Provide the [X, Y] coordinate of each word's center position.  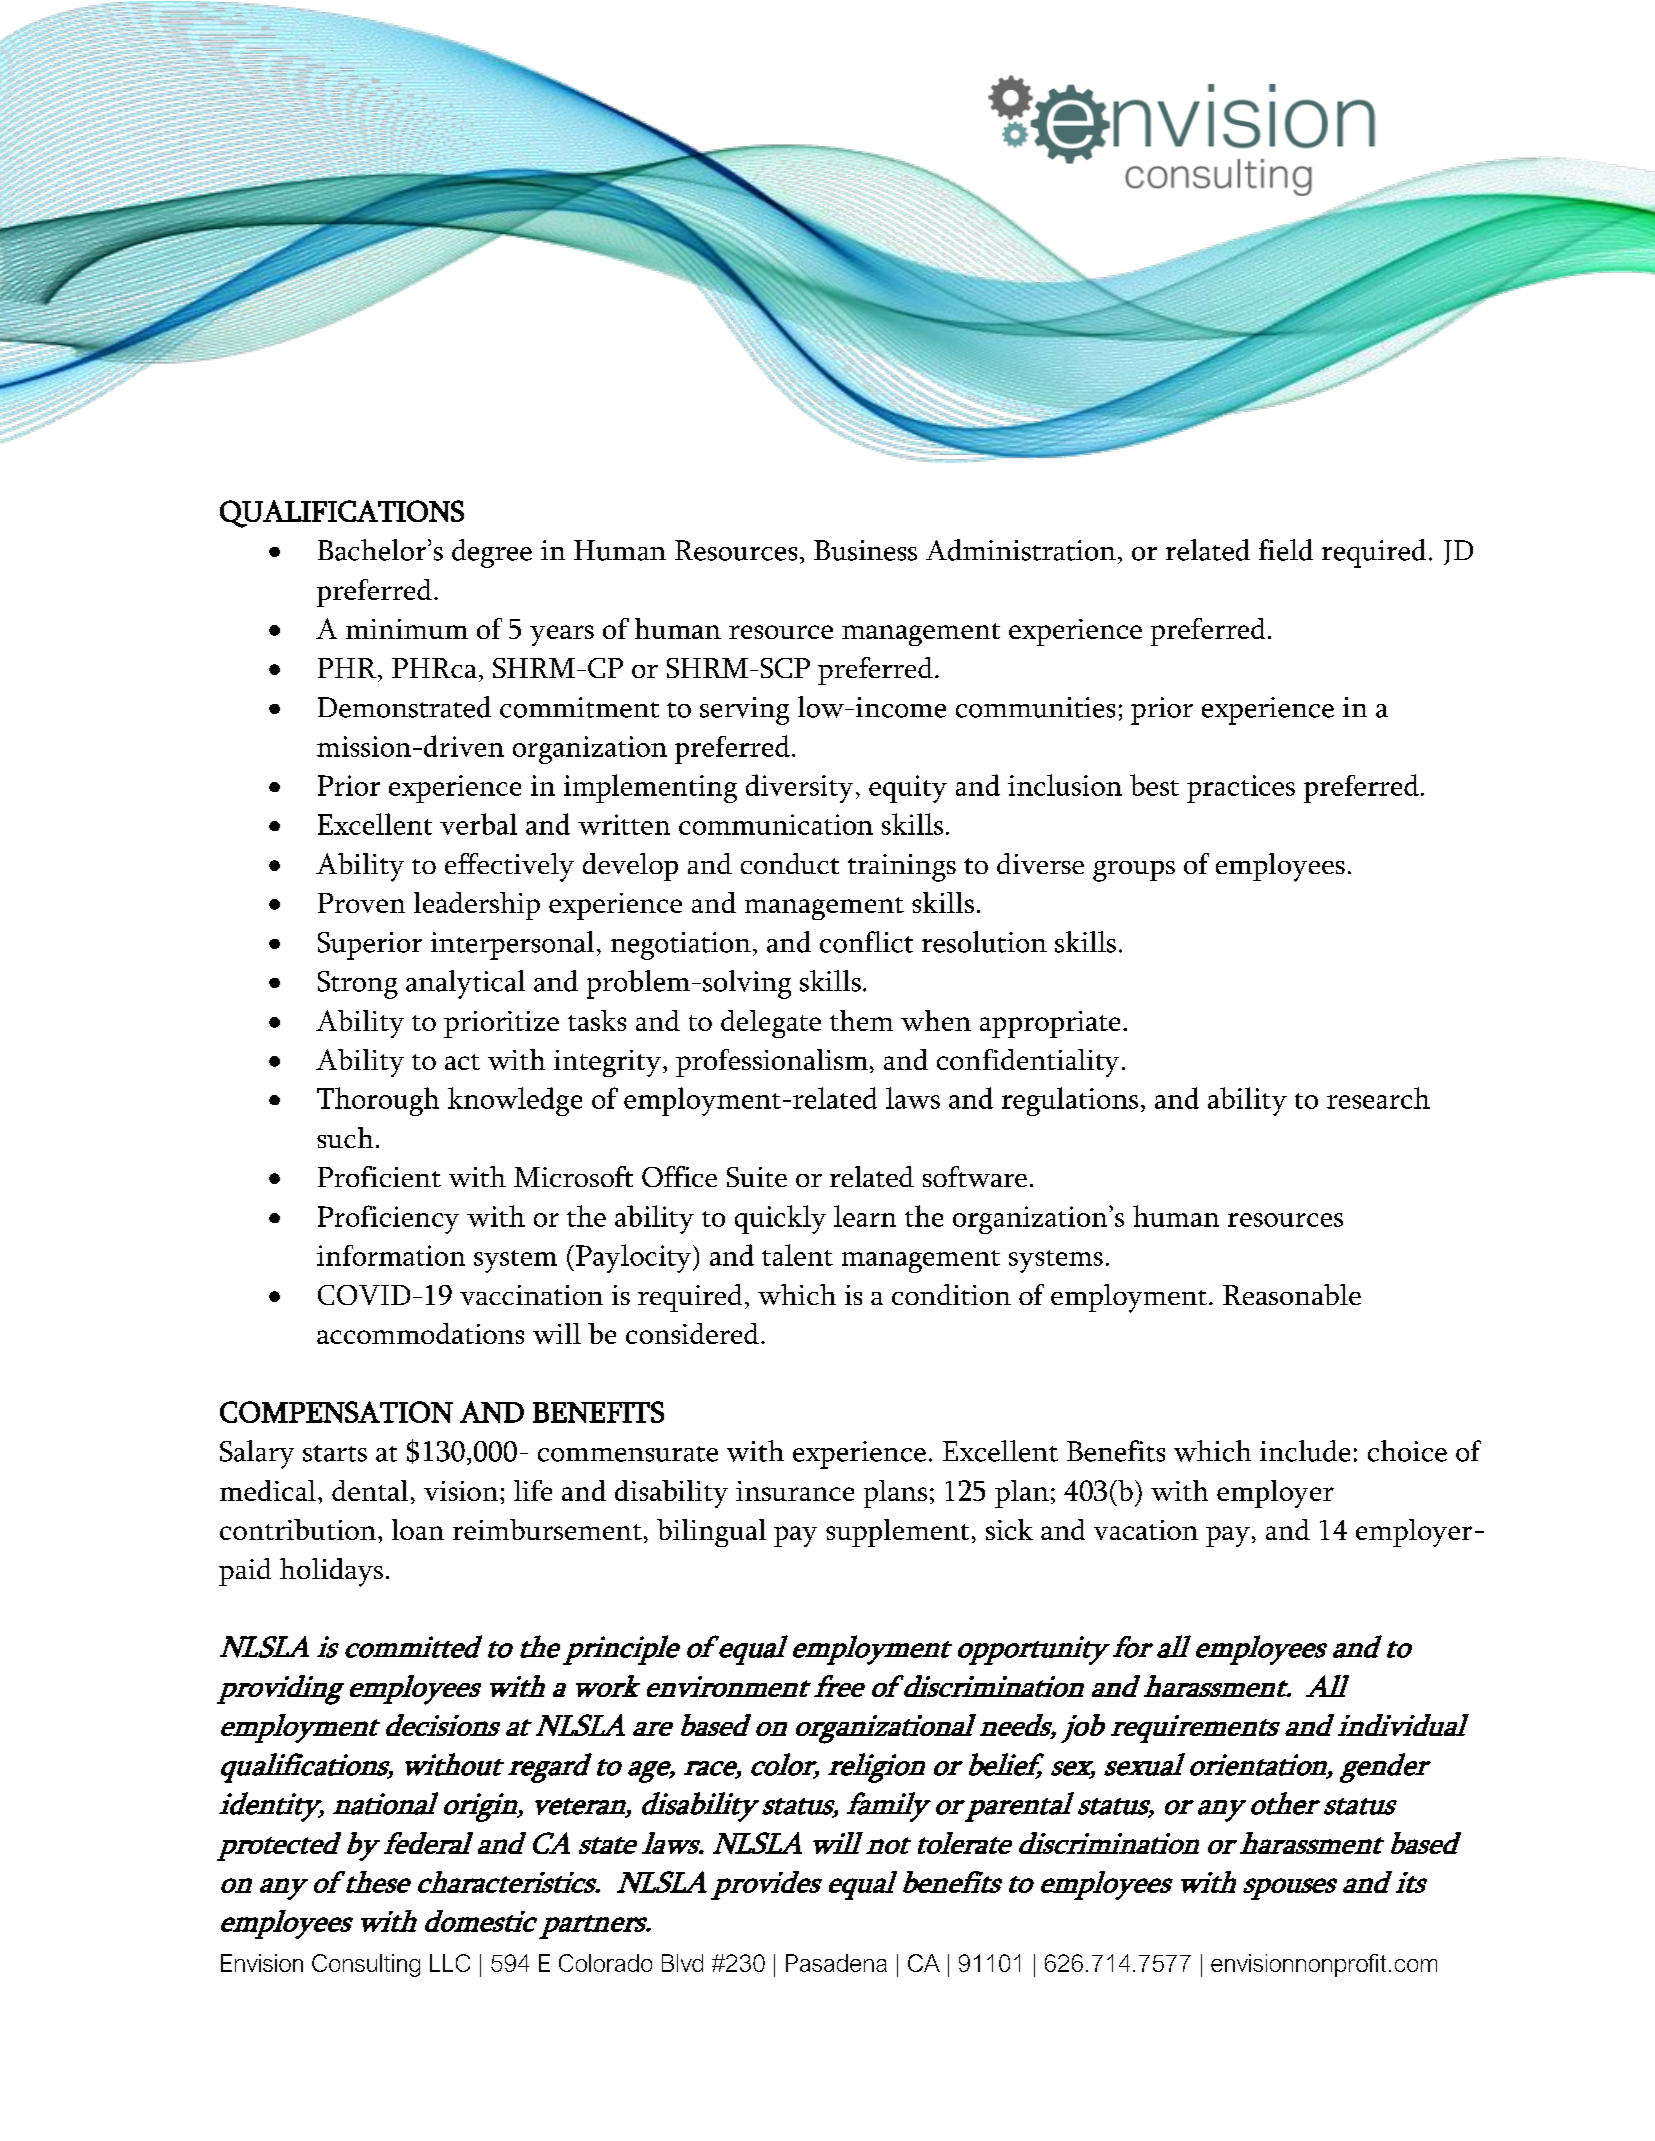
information [391, 1255]
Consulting [366, 1965]
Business [865, 550]
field [1286, 550]
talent [797, 1255]
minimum [407, 629]
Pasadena [836, 1963]
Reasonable [1292, 1294]
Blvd [682, 1963]
